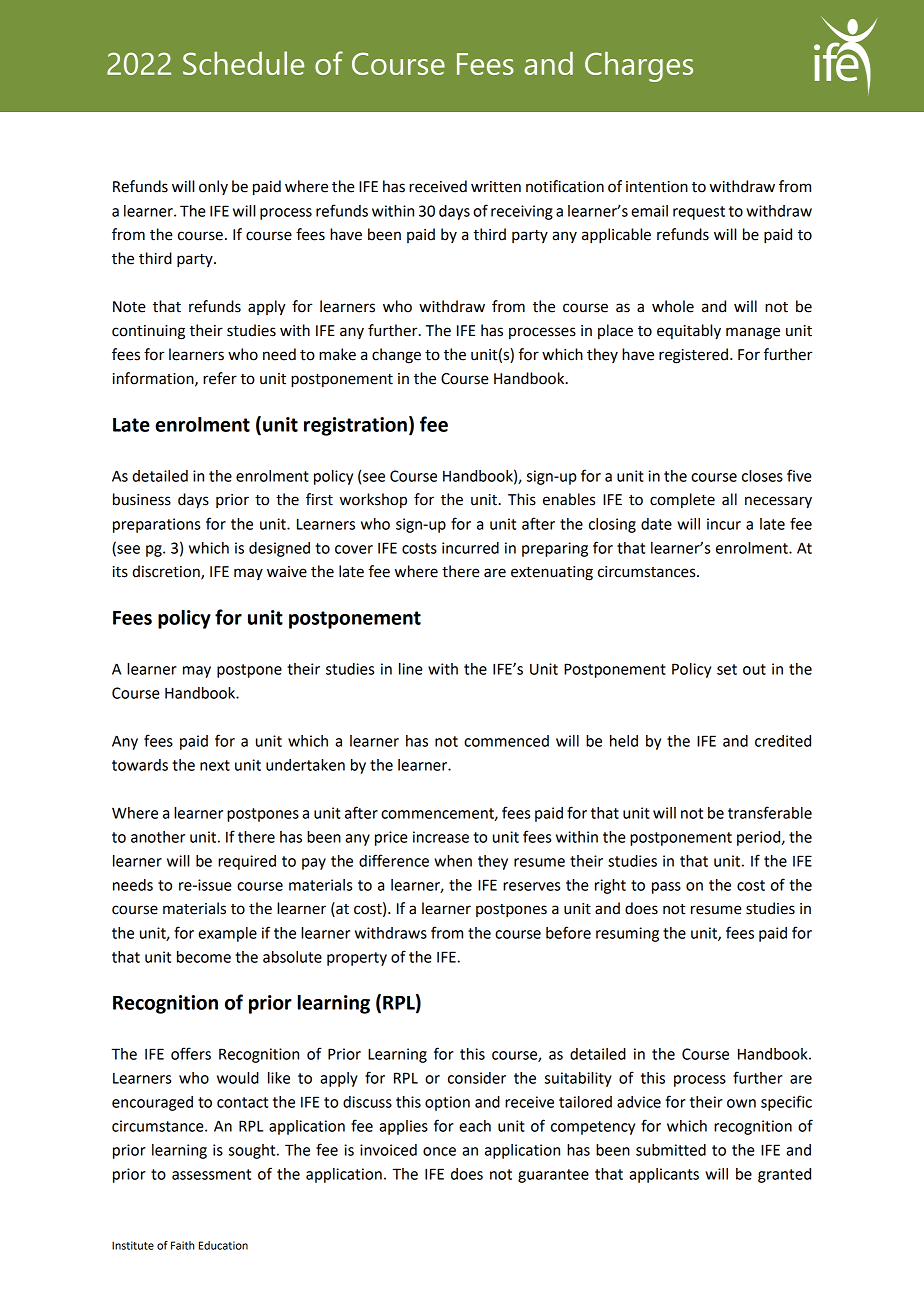 Image resolution: width=924 pixels, height=1308 pixels. I want to click on written, so click(496, 187).
